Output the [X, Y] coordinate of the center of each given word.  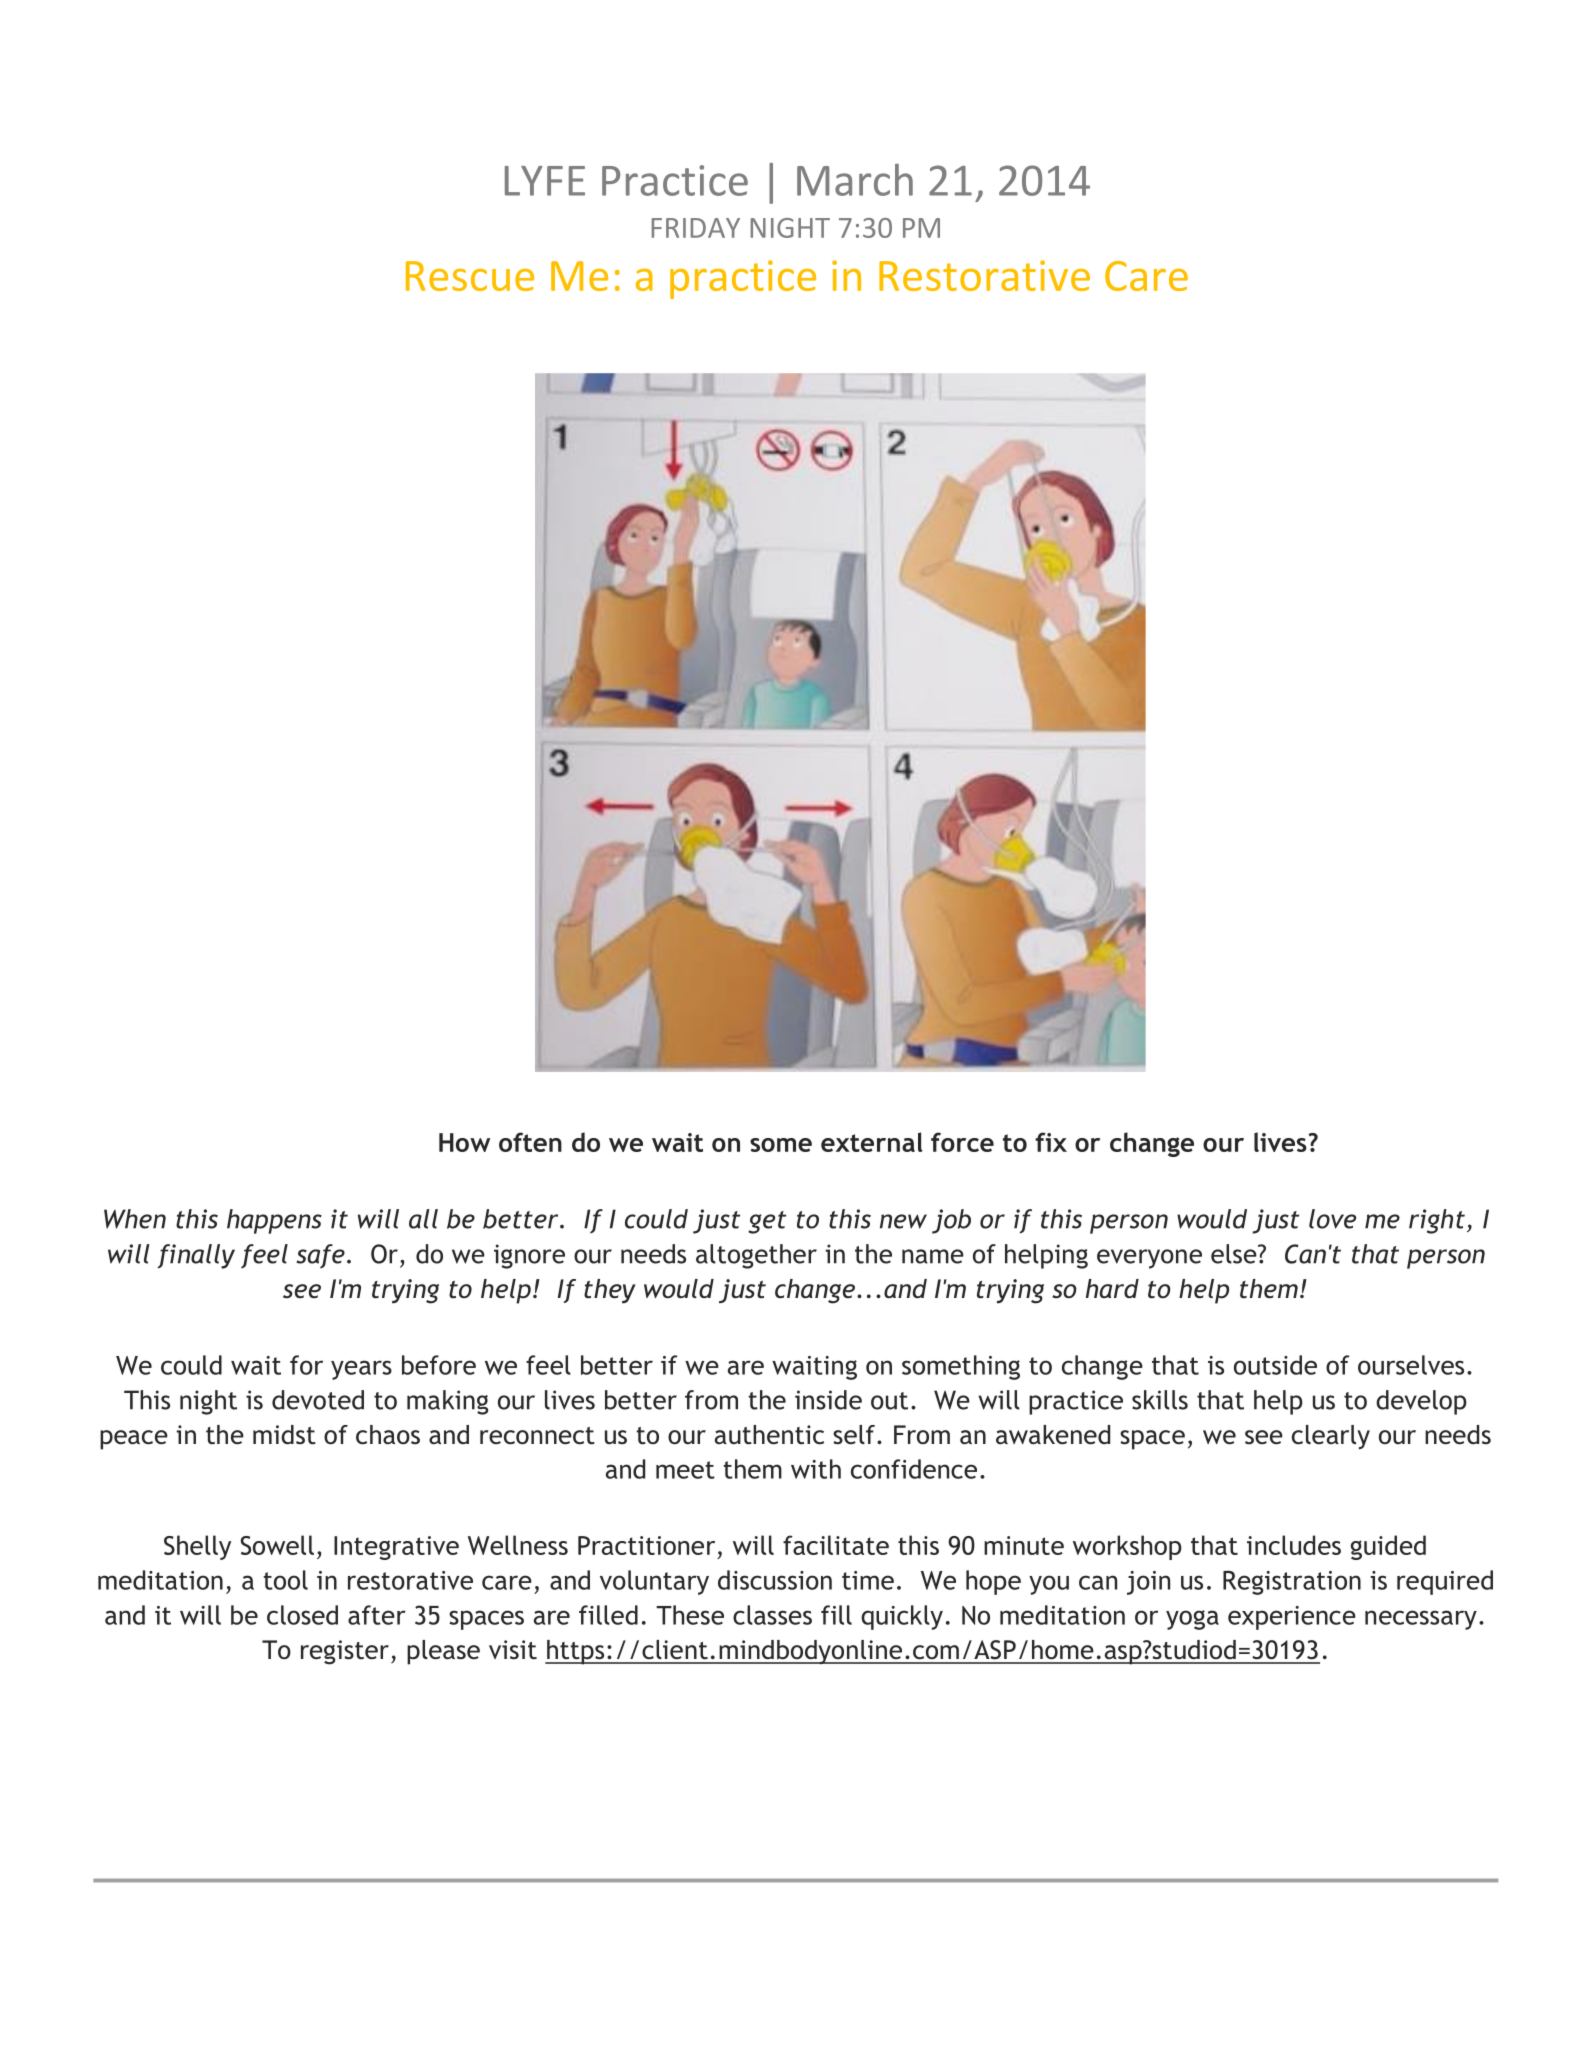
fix [1051, 1142]
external [872, 1142]
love [1332, 1219]
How [464, 1142]
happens [274, 1221]
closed [302, 1615]
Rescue [470, 276]
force [962, 1142]
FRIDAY [696, 228]
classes [772, 1615]
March [855, 180]
